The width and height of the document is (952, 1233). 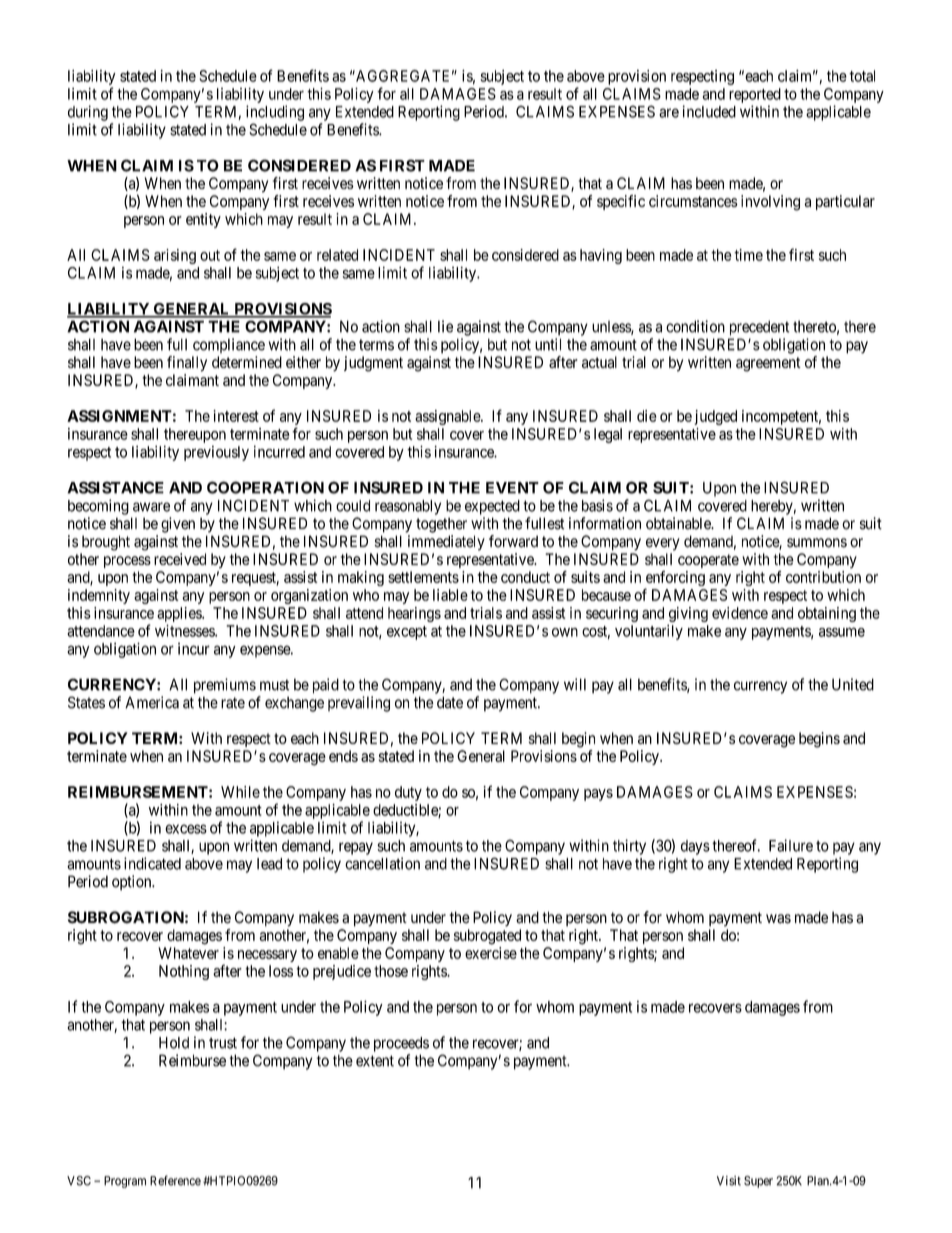 I want to click on Reference, so click(x=175, y=1180).
